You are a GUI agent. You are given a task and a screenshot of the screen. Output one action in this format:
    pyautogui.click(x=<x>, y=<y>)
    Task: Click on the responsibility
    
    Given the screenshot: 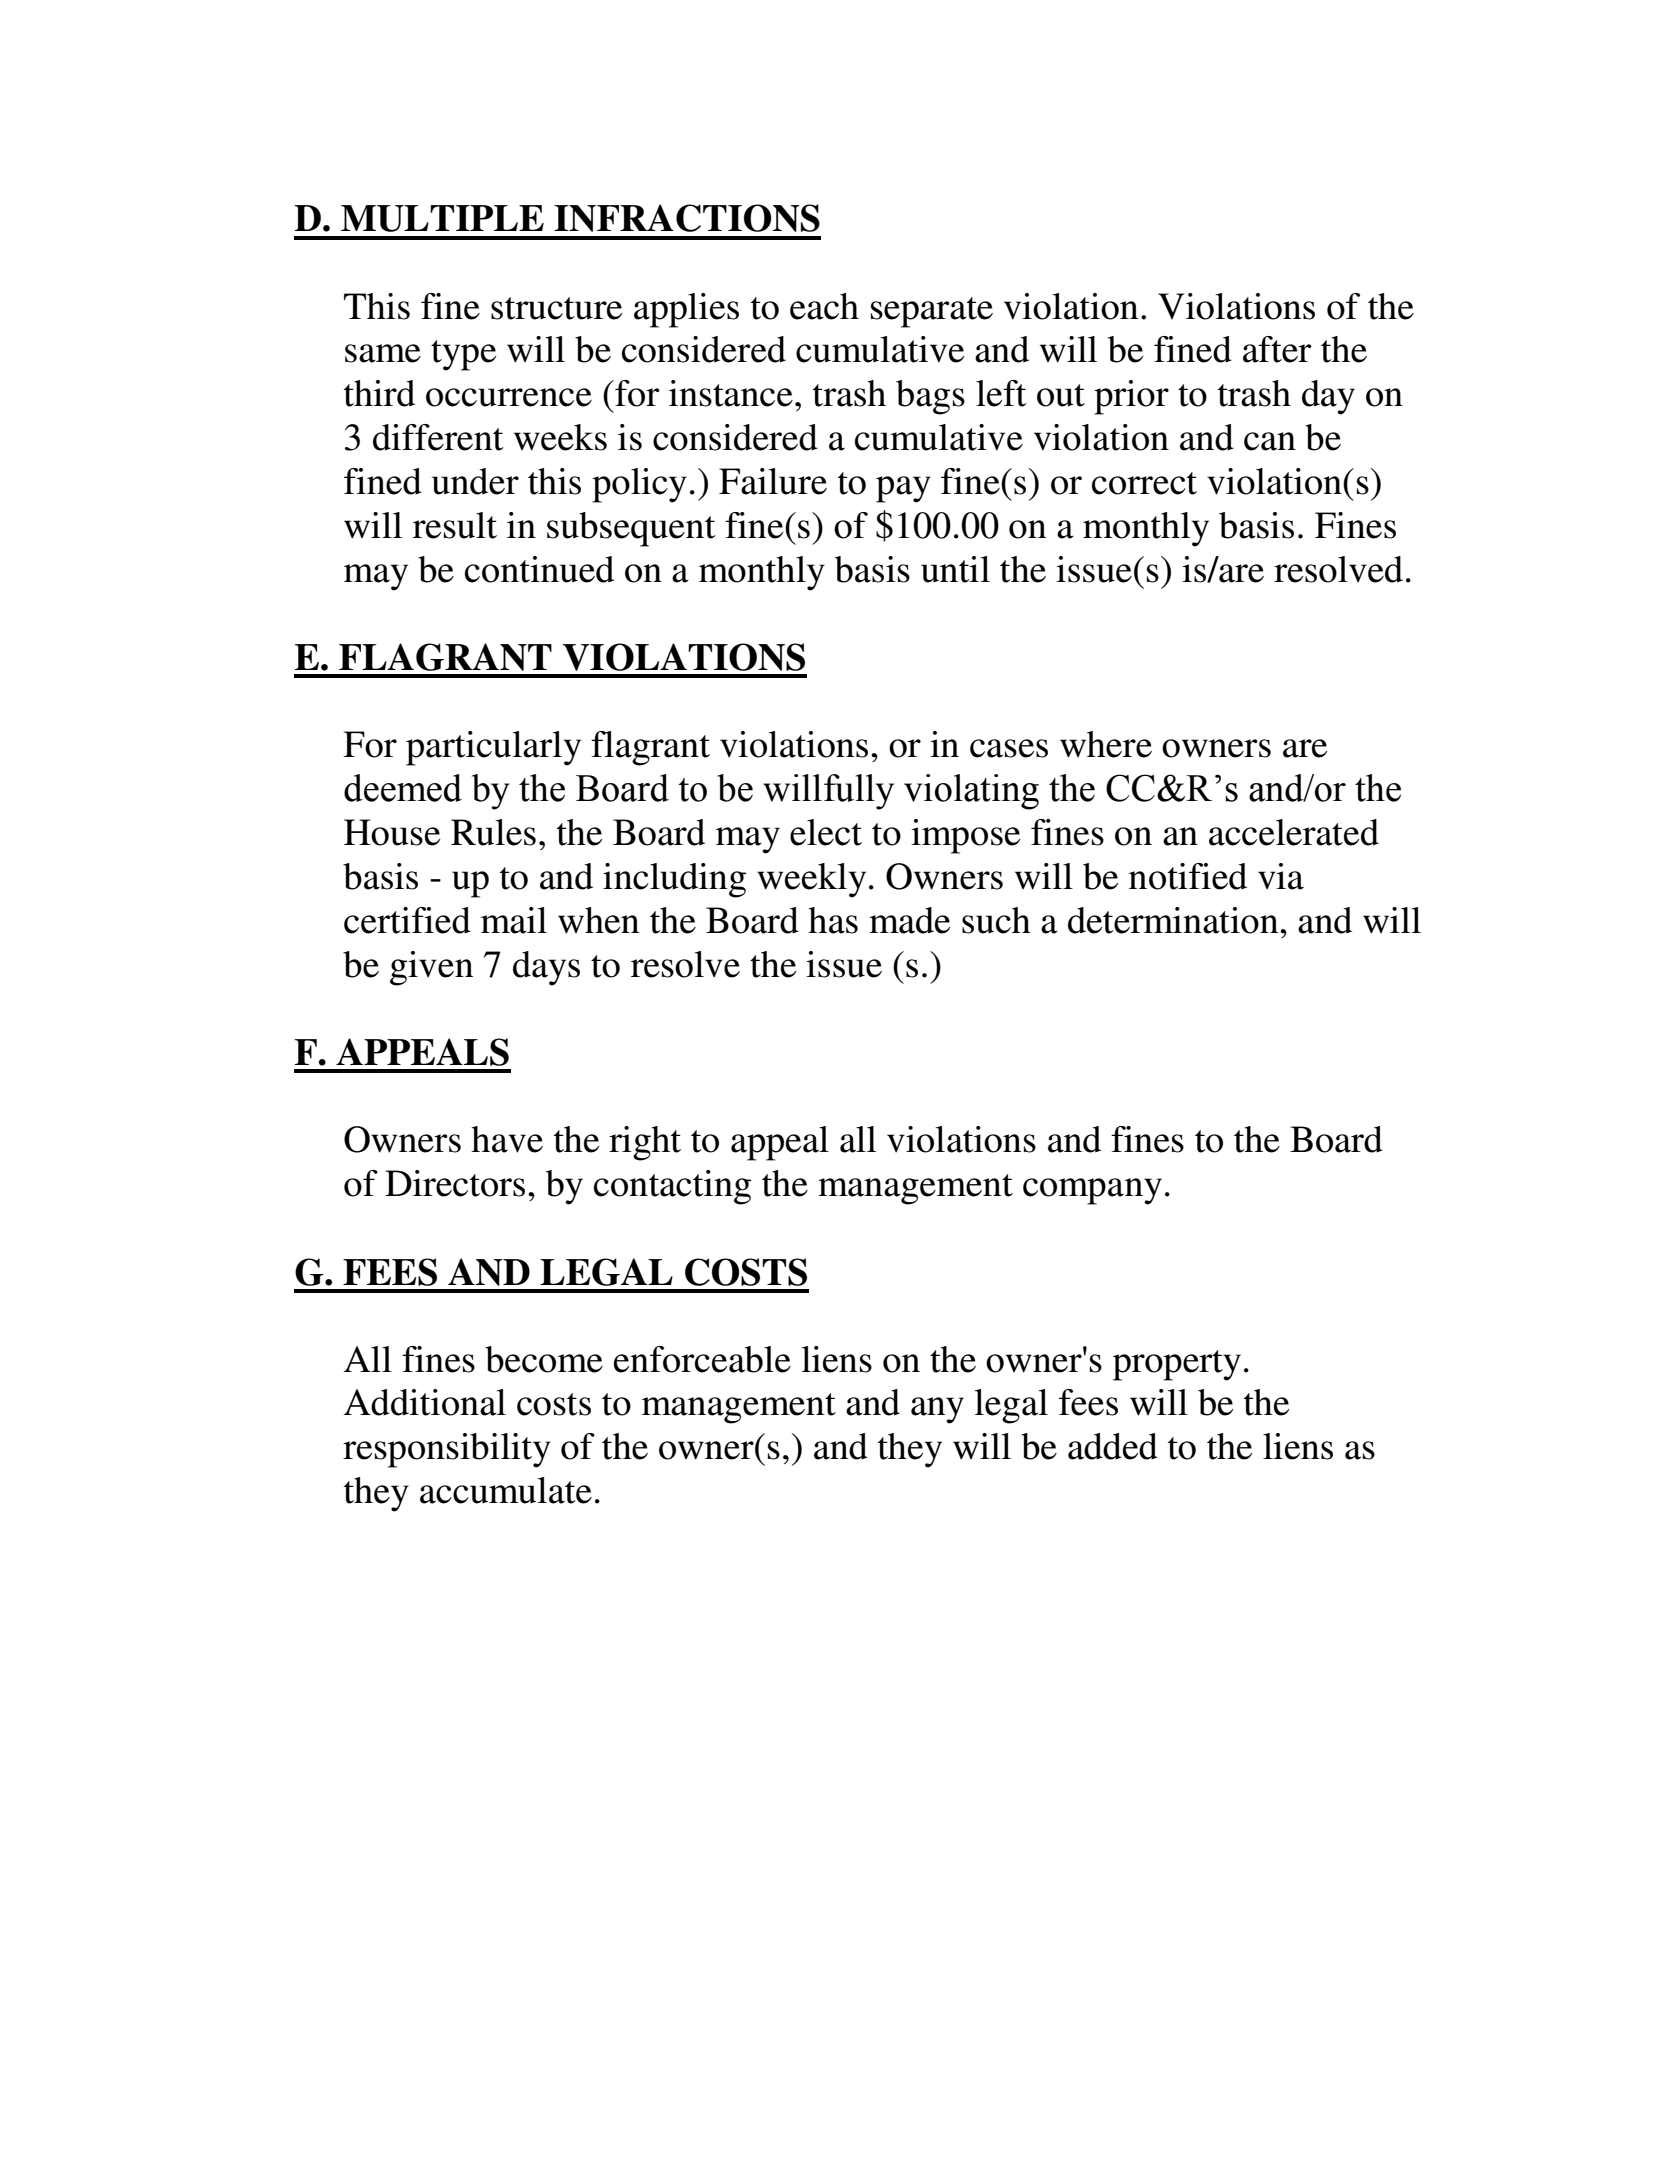 What is the action you would take?
    pyautogui.click(x=447, y=1450)
